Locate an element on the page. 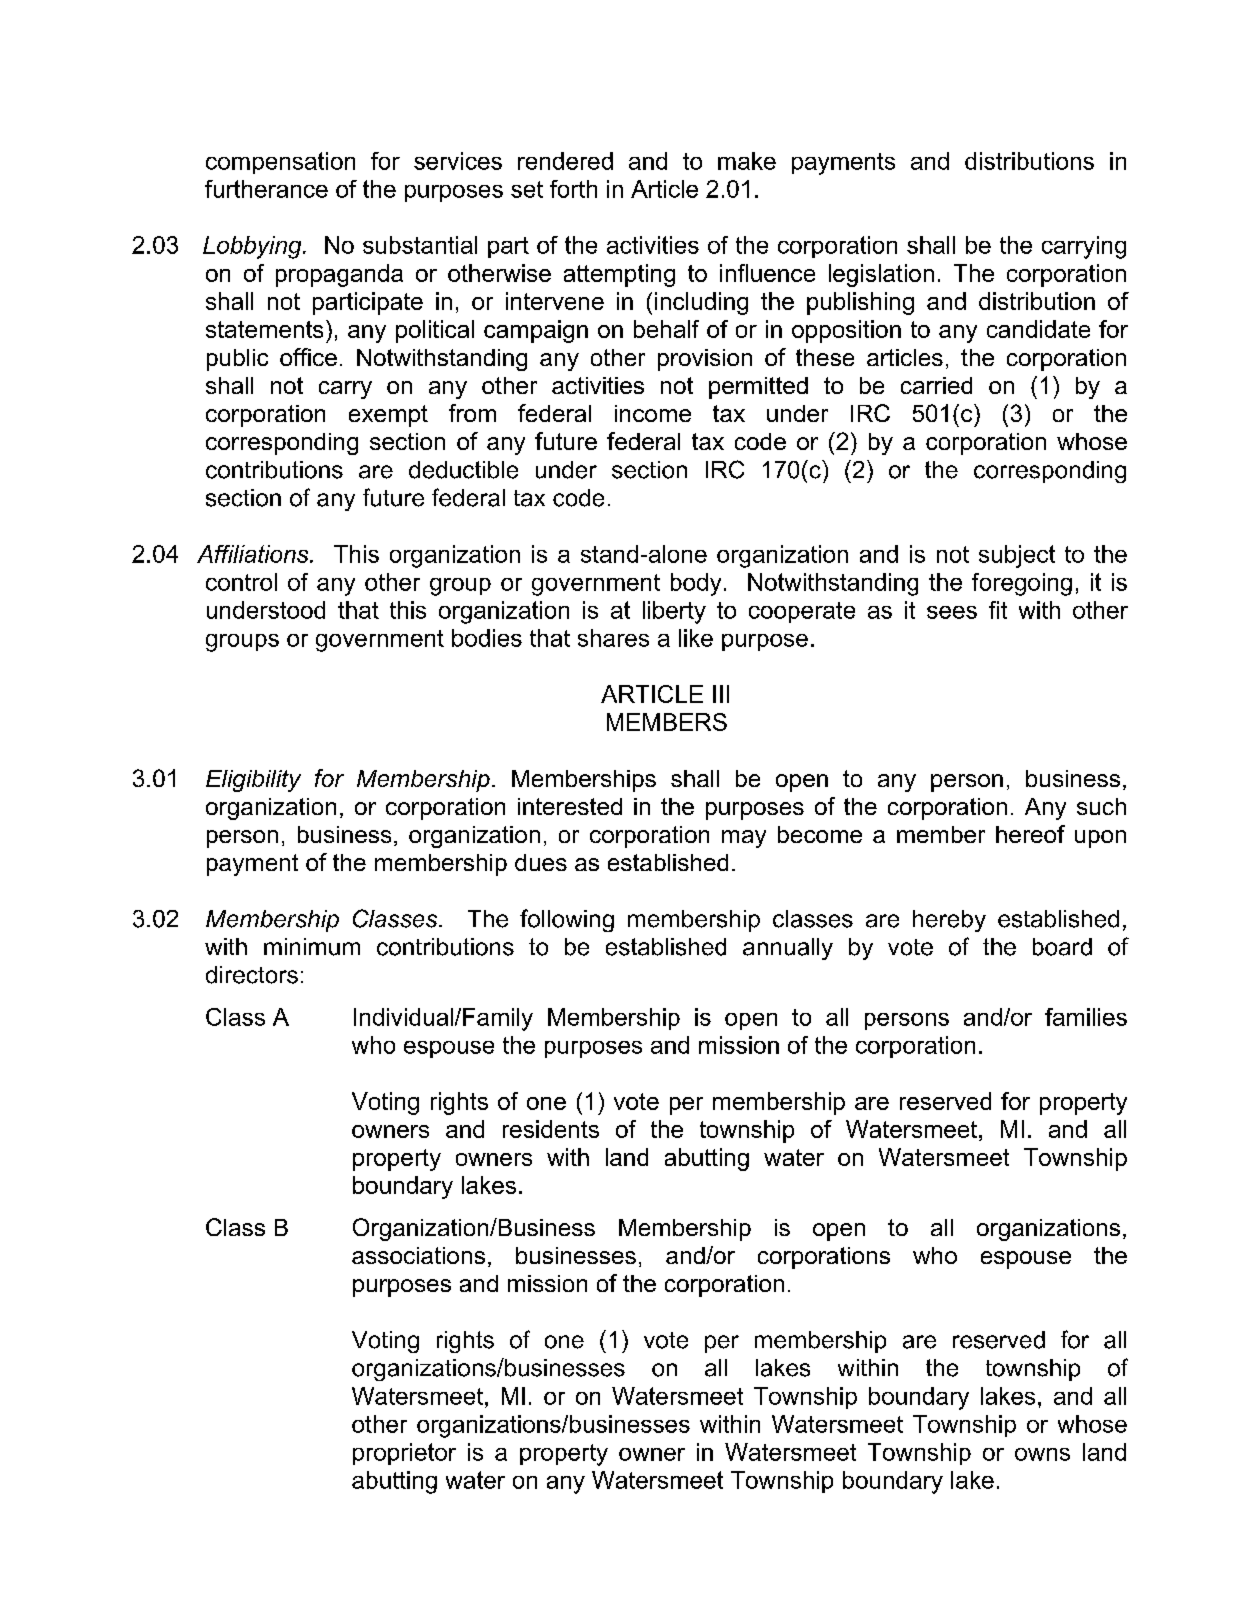 This image has height=1611, width=1245. hereof is located at coordinates (1030, 834).
